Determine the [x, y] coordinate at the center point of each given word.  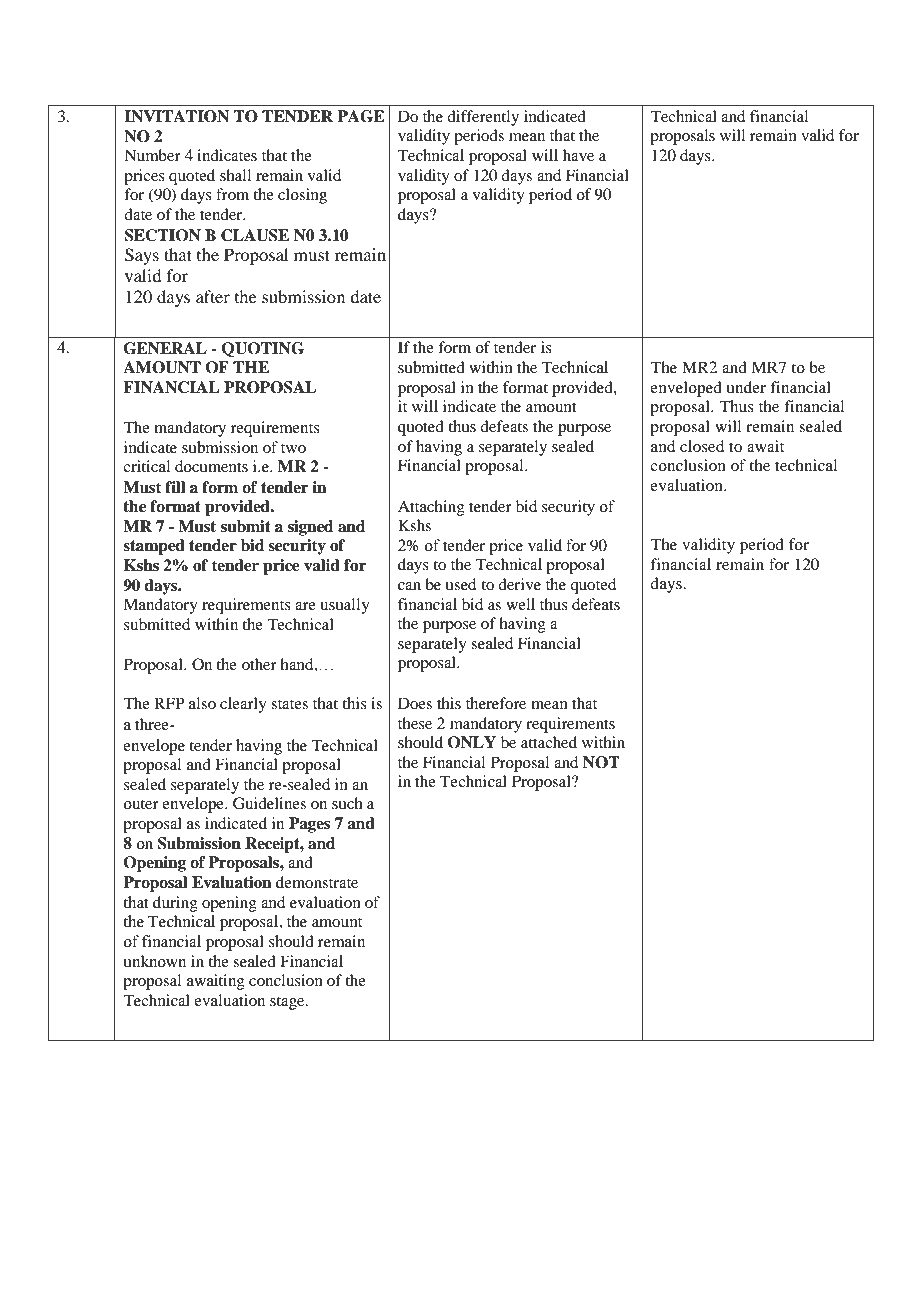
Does [415, 703]
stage [288, 1003]
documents [211, 466]
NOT [601, 762]
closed [702, 446]
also [202, 703]
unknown [154, 961]
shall [235, 175]
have [578, 155]
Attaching [431, 508]
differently [483, 118]
